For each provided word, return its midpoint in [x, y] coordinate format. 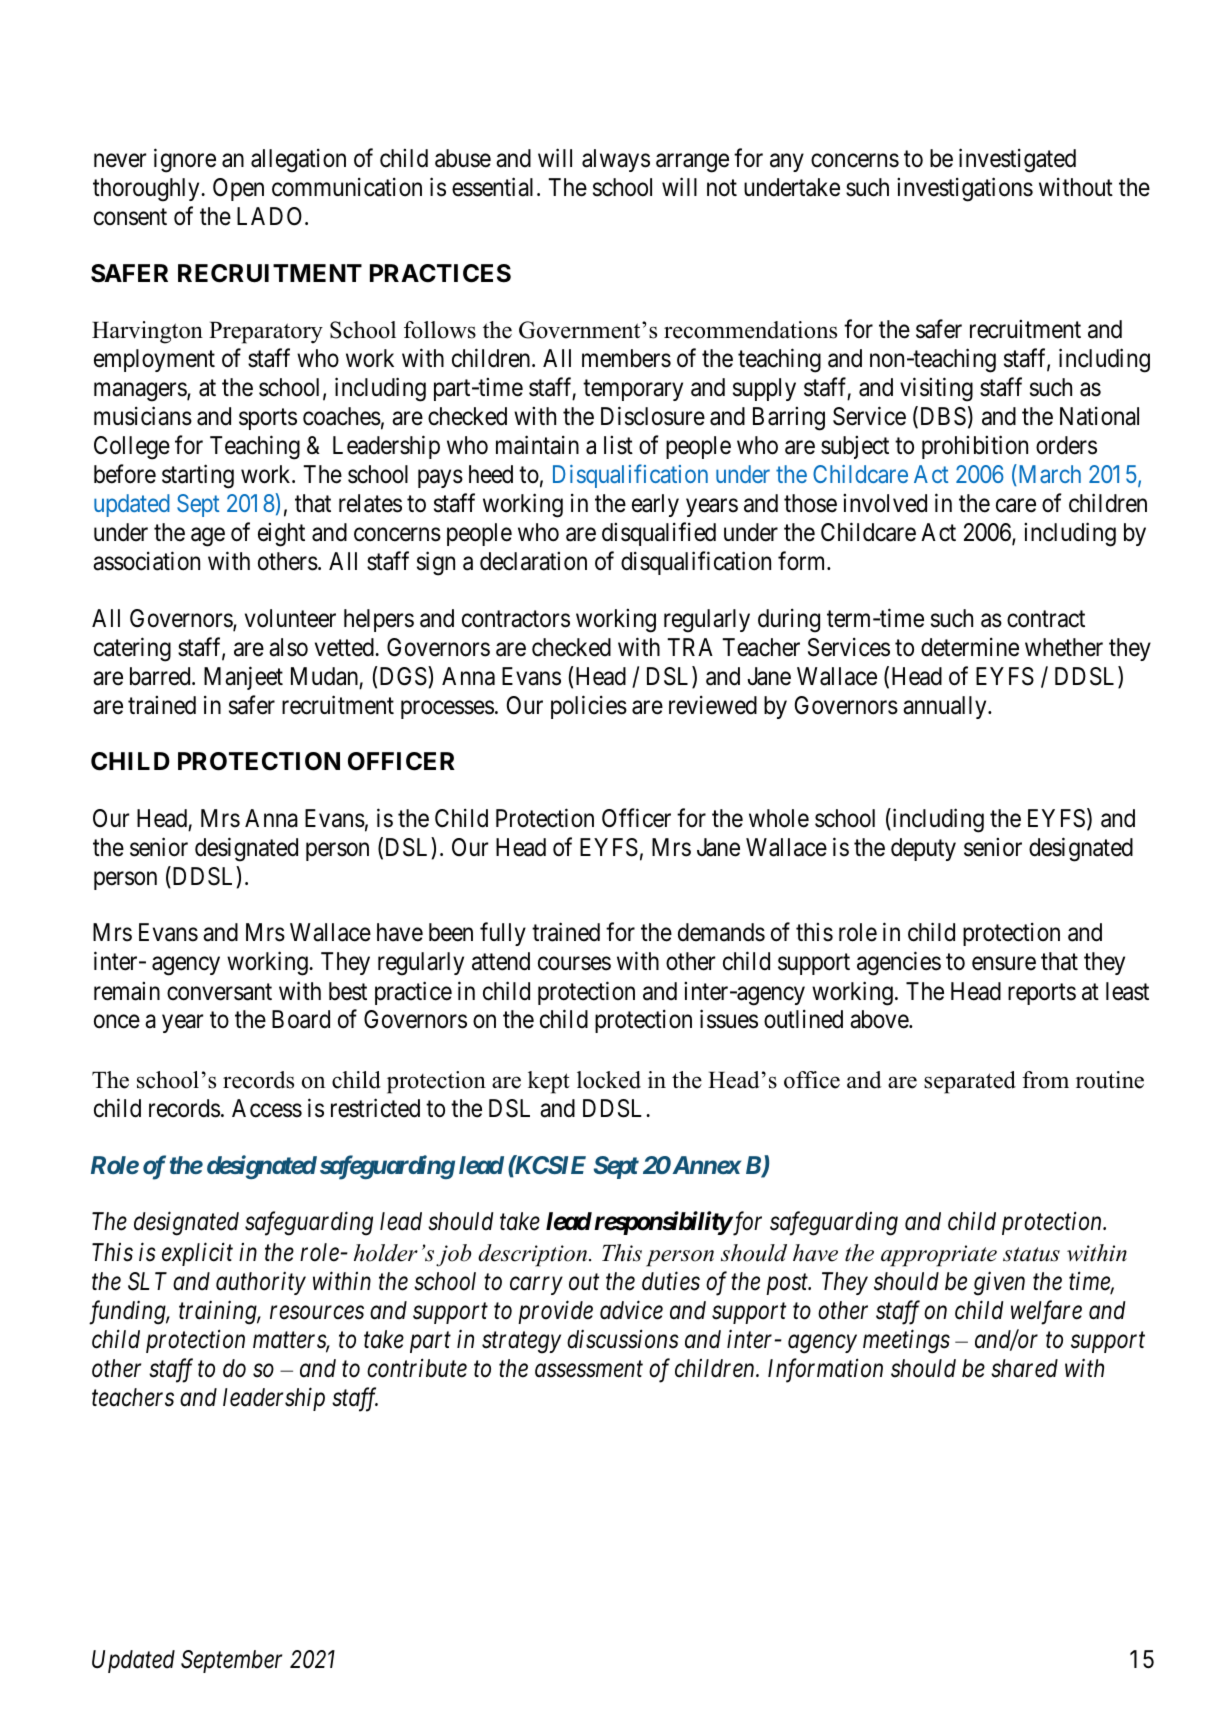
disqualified [659, 534]
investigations [965, 189]
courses [574, 964]
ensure [1004, 964]
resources [317, 1313]
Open [238, 189]
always [616, 160]
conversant [219, 992]
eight [281, 535]
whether [1064, 647]
